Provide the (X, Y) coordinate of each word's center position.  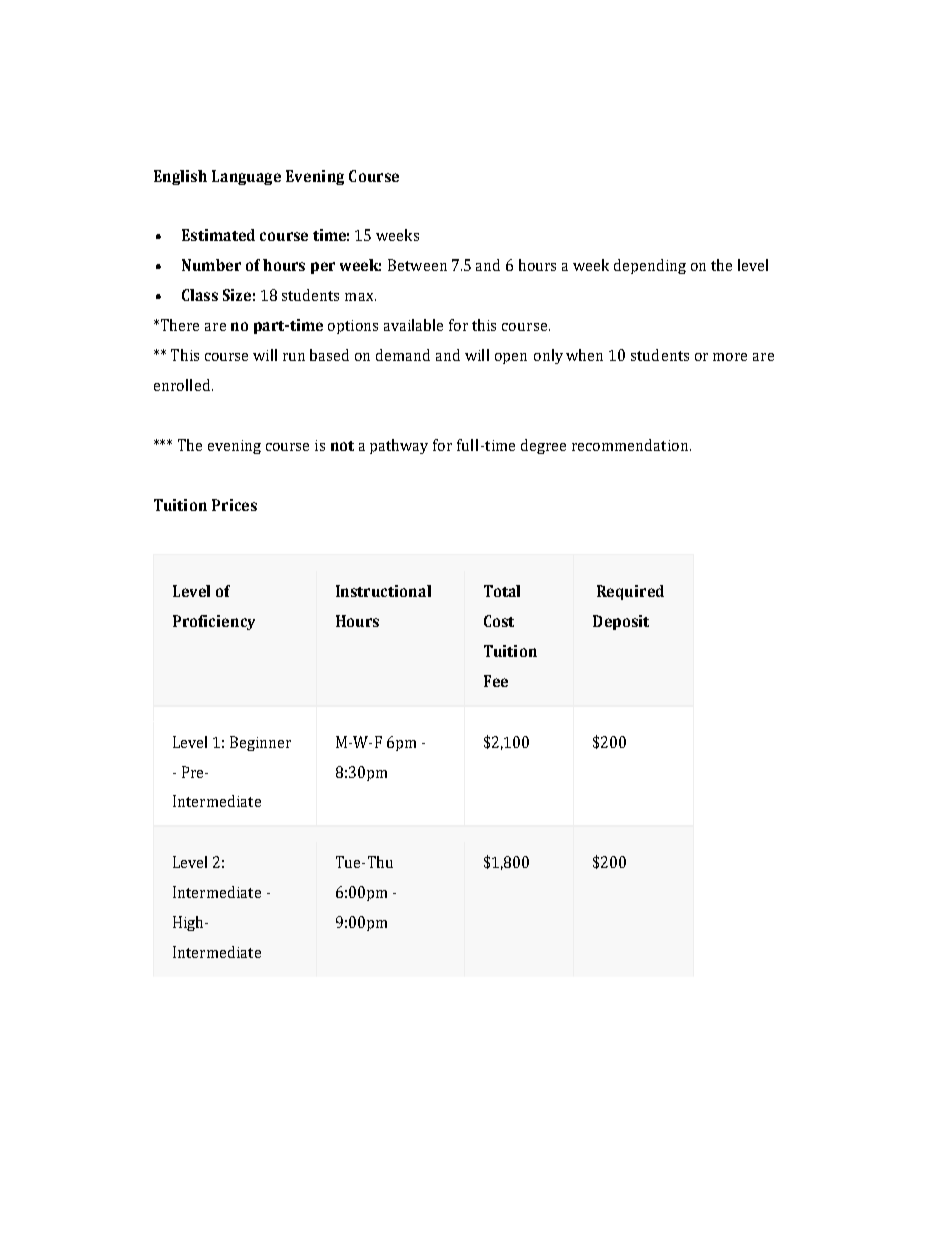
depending (650, 266)
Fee (496, 681)
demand (403, 355)
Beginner (260, 743)
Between (417, 265)
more (730, 357)
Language (246, 177)
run (294, 357)
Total (502, 591)
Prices (234, 505)
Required (630, 592)
